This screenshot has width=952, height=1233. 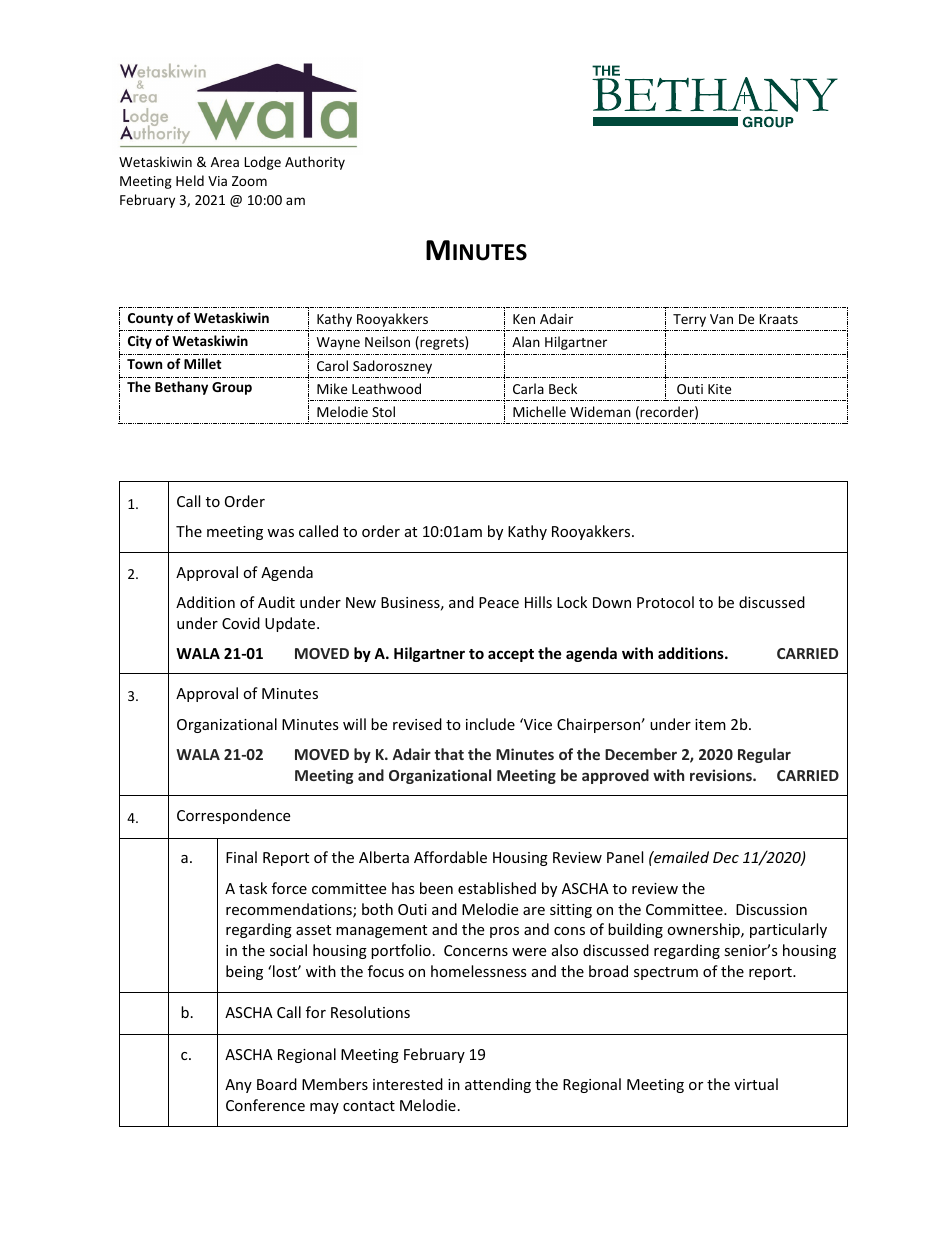 What do you see at coordinates (265, 1105) in the screenshot?
I see `Conference` at bounding box center [265, 1105].
